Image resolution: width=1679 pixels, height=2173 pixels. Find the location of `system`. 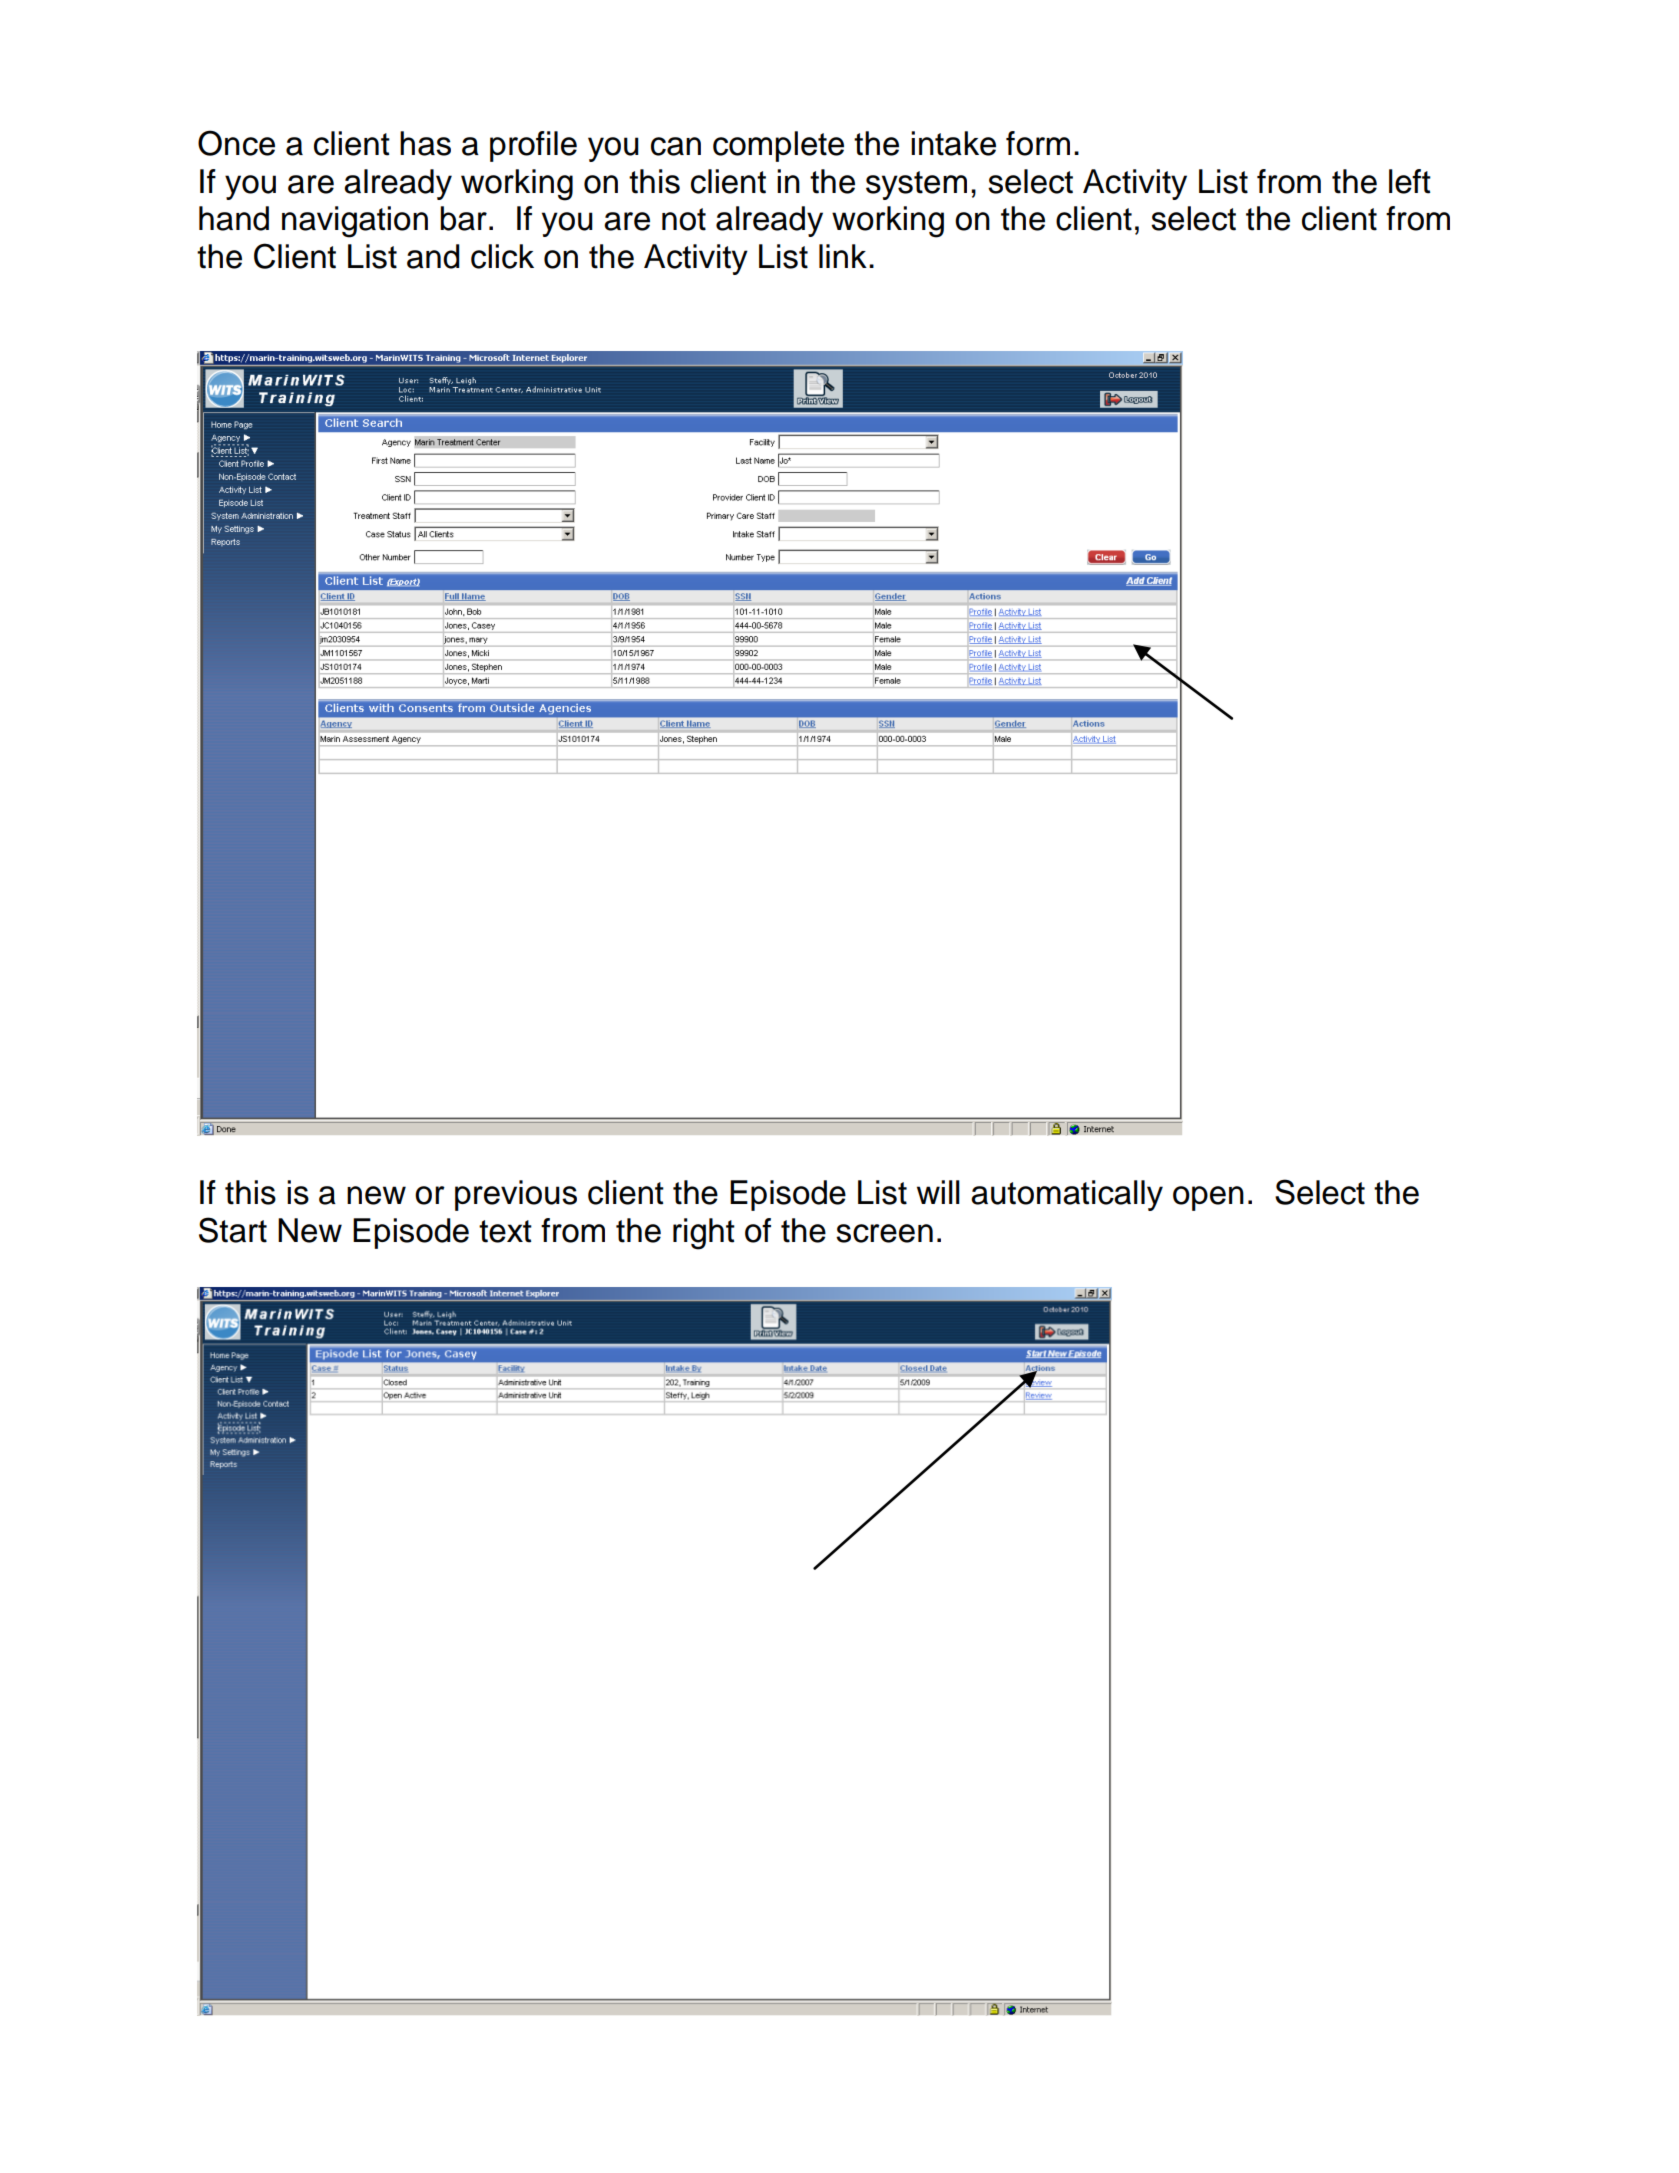

system is located at coordinates (916, 185).
